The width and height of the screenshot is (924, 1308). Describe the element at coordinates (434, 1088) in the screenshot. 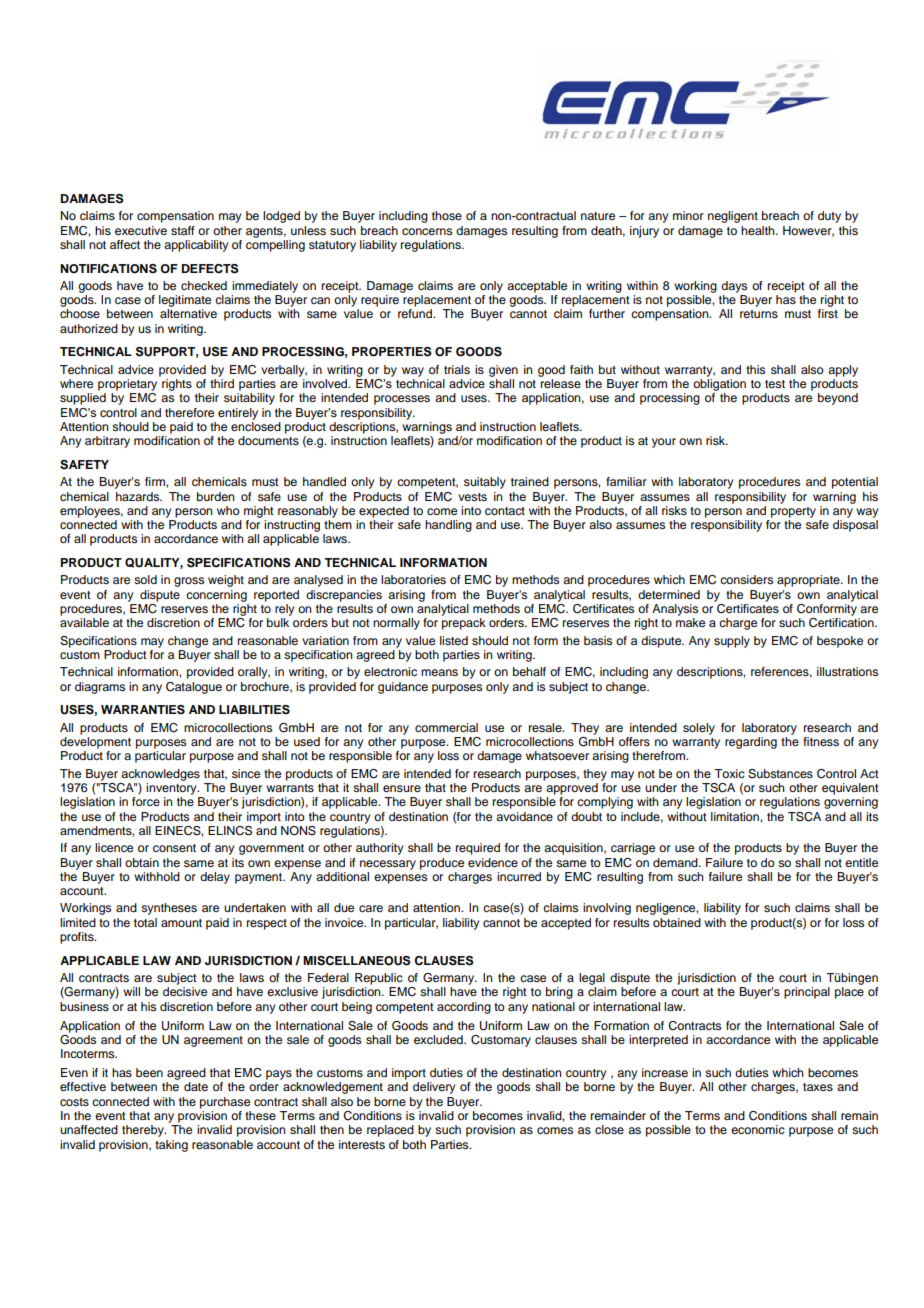

I see `delivery` at that location.
